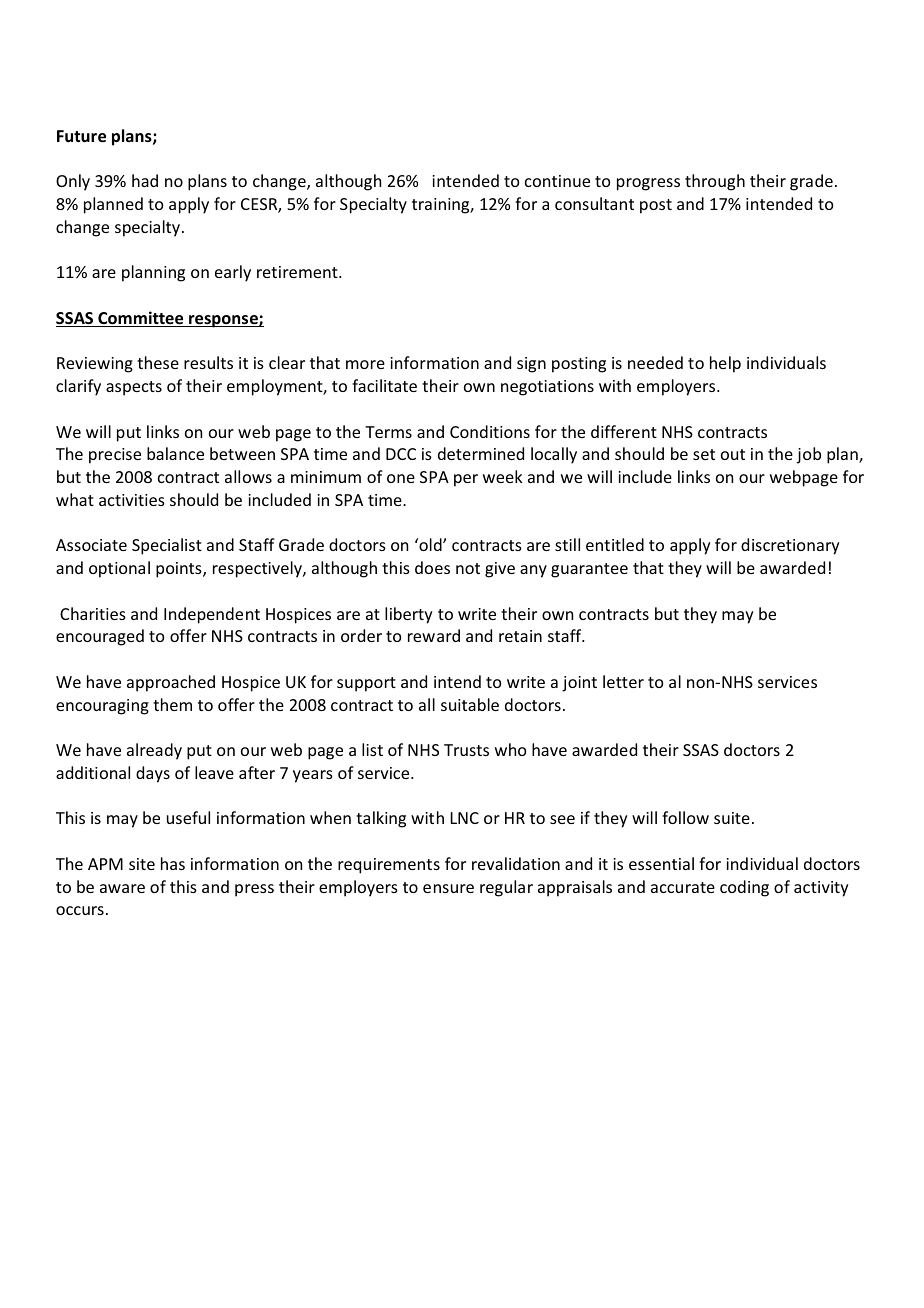 This document has height=1308, width=924. What do you see at coordinates (466, 480) in the document?
I see `per` at bounding box center [466, 480].
